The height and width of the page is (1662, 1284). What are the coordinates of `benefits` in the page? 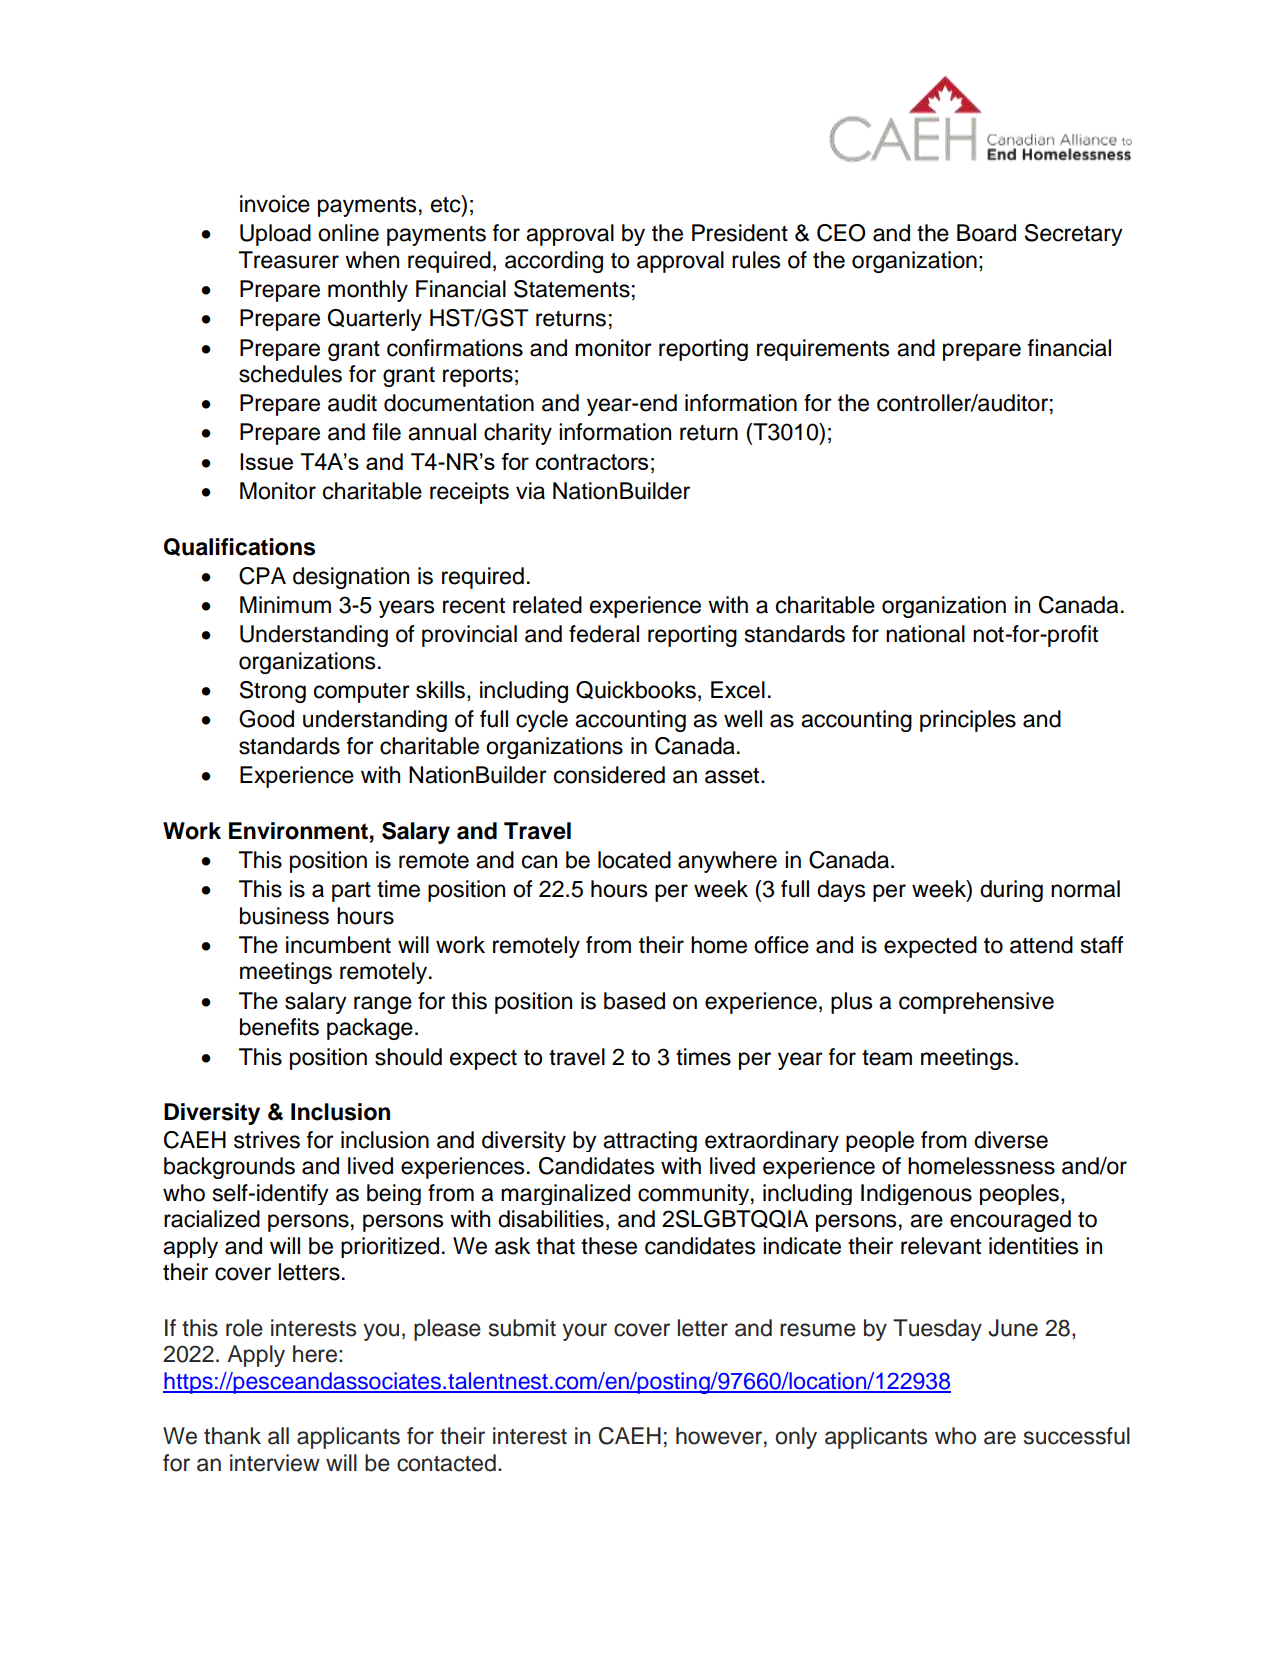 It's located at (279, 1027).
